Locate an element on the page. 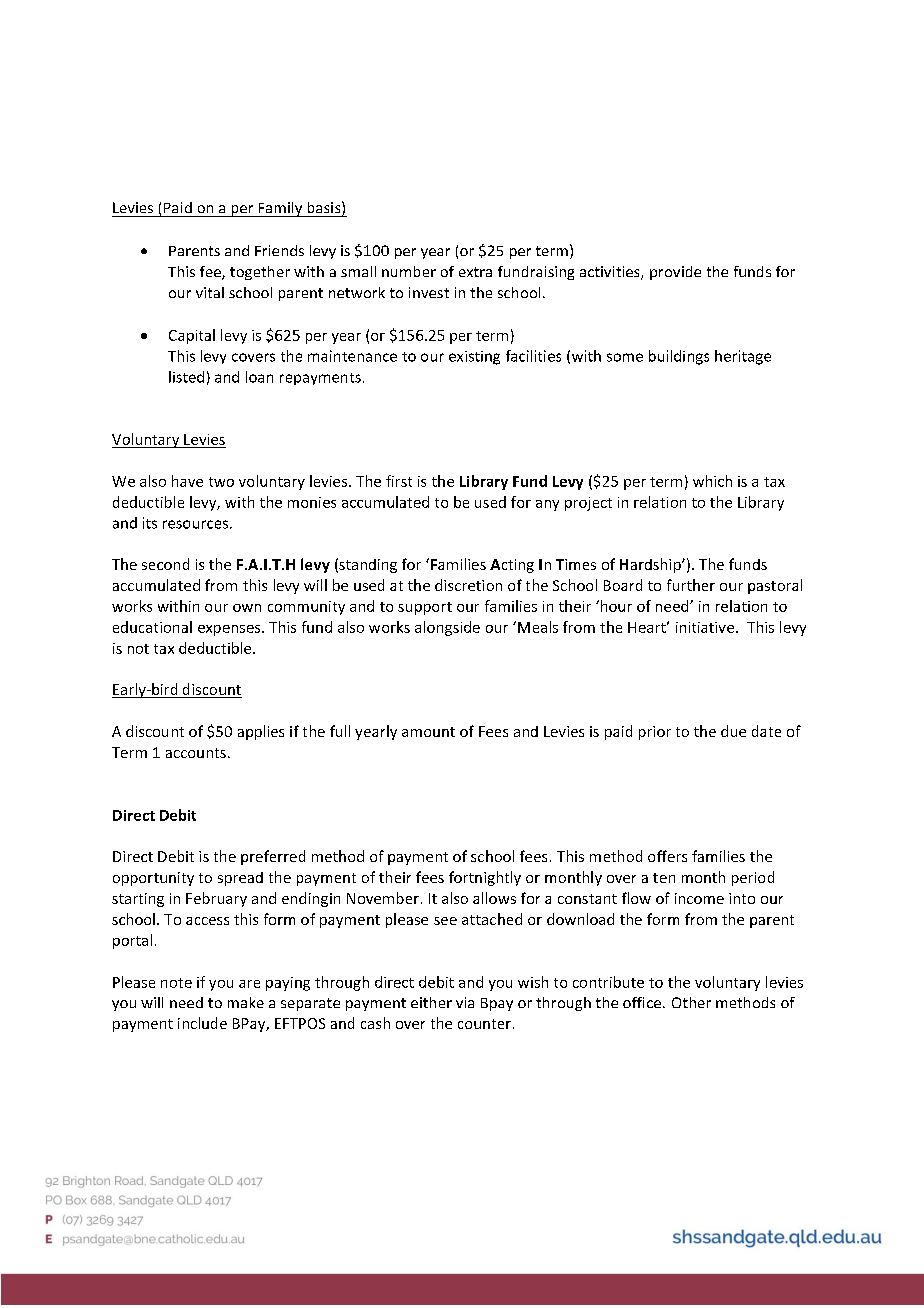 This image has width=924, height=1308. make is located at coordinates (246, 1002).
